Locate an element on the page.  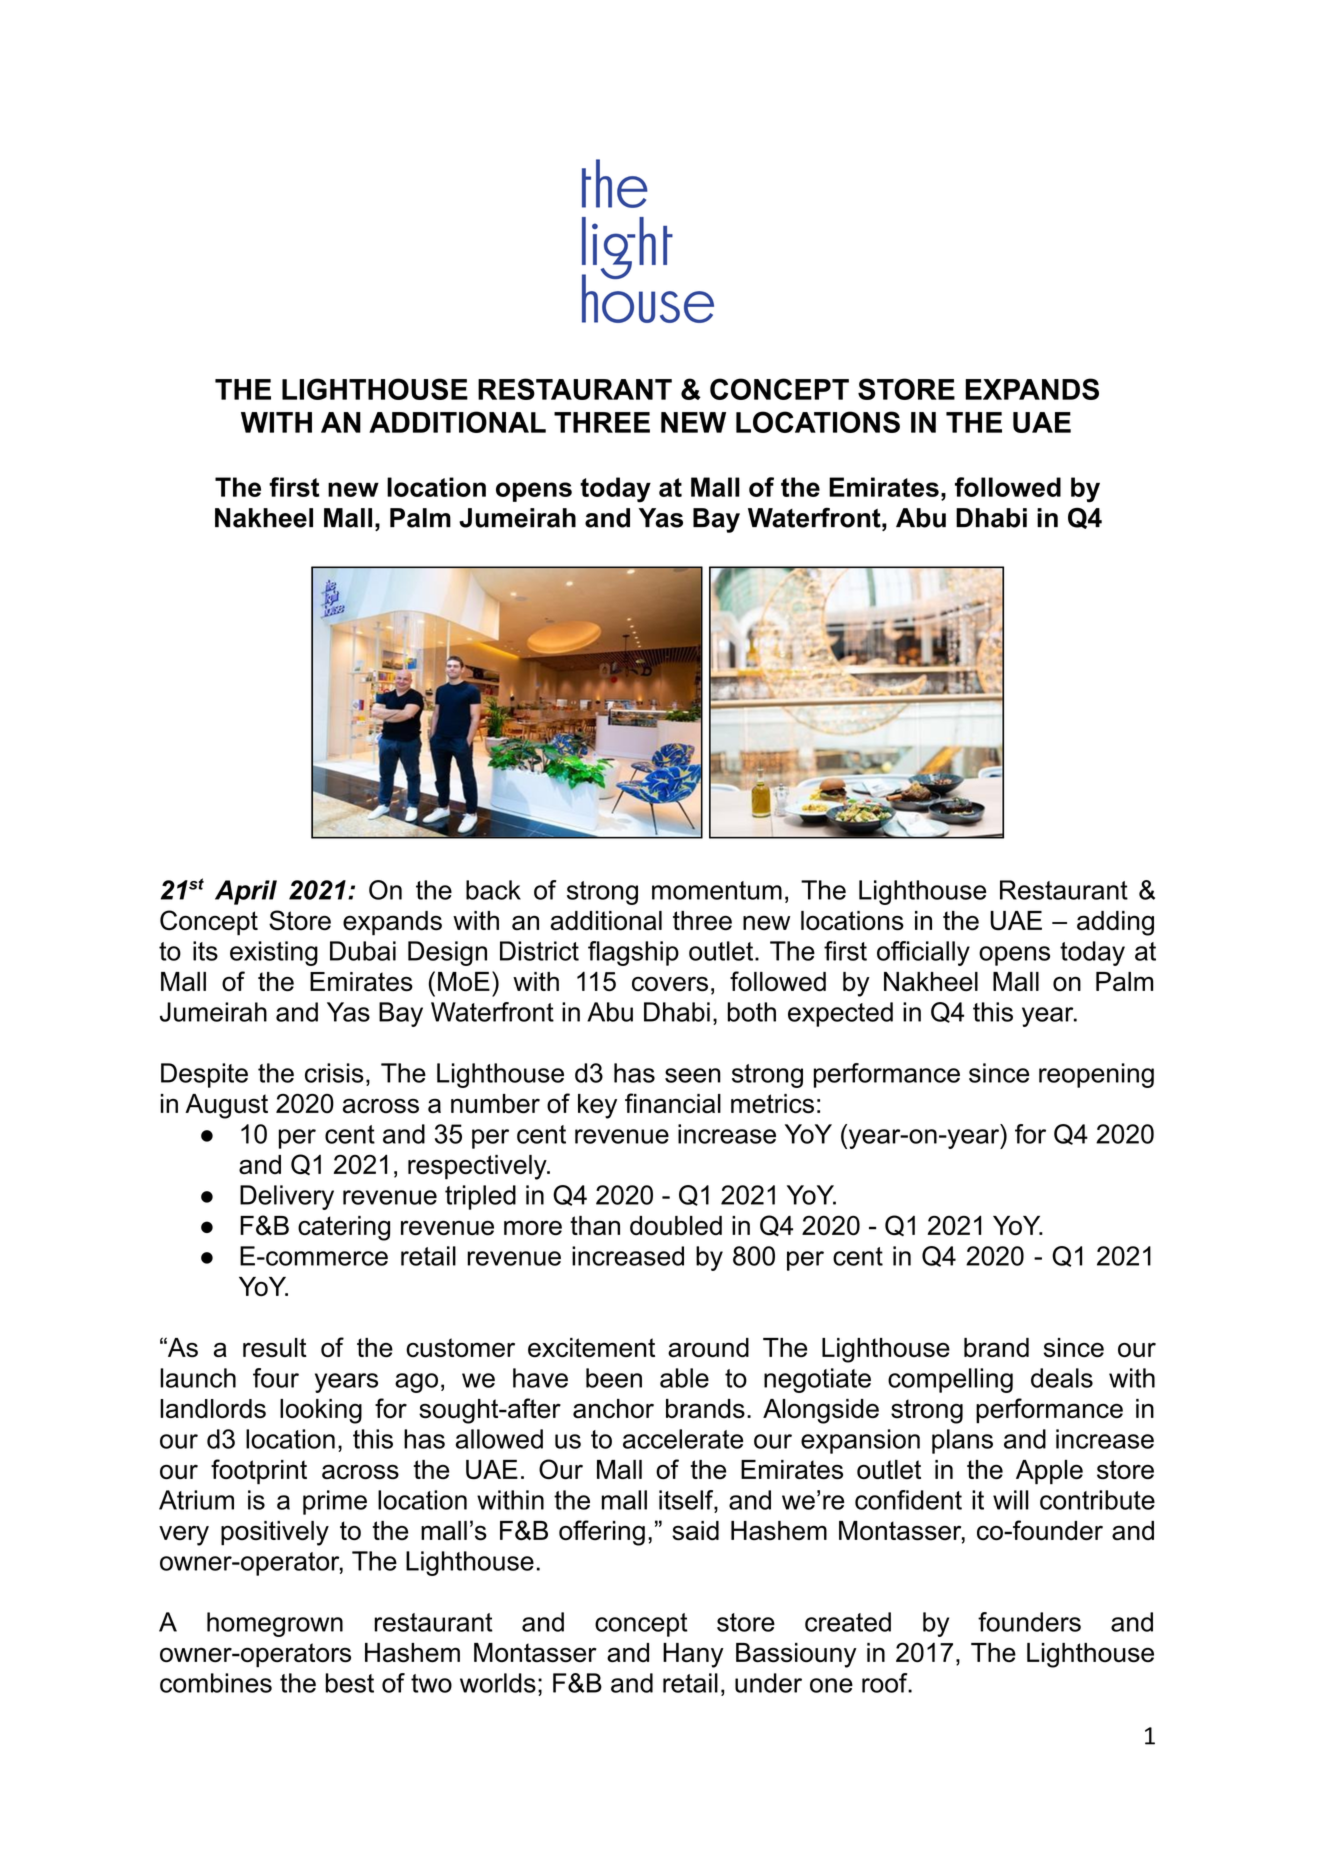
August is located at coordinates (226, 1106).
